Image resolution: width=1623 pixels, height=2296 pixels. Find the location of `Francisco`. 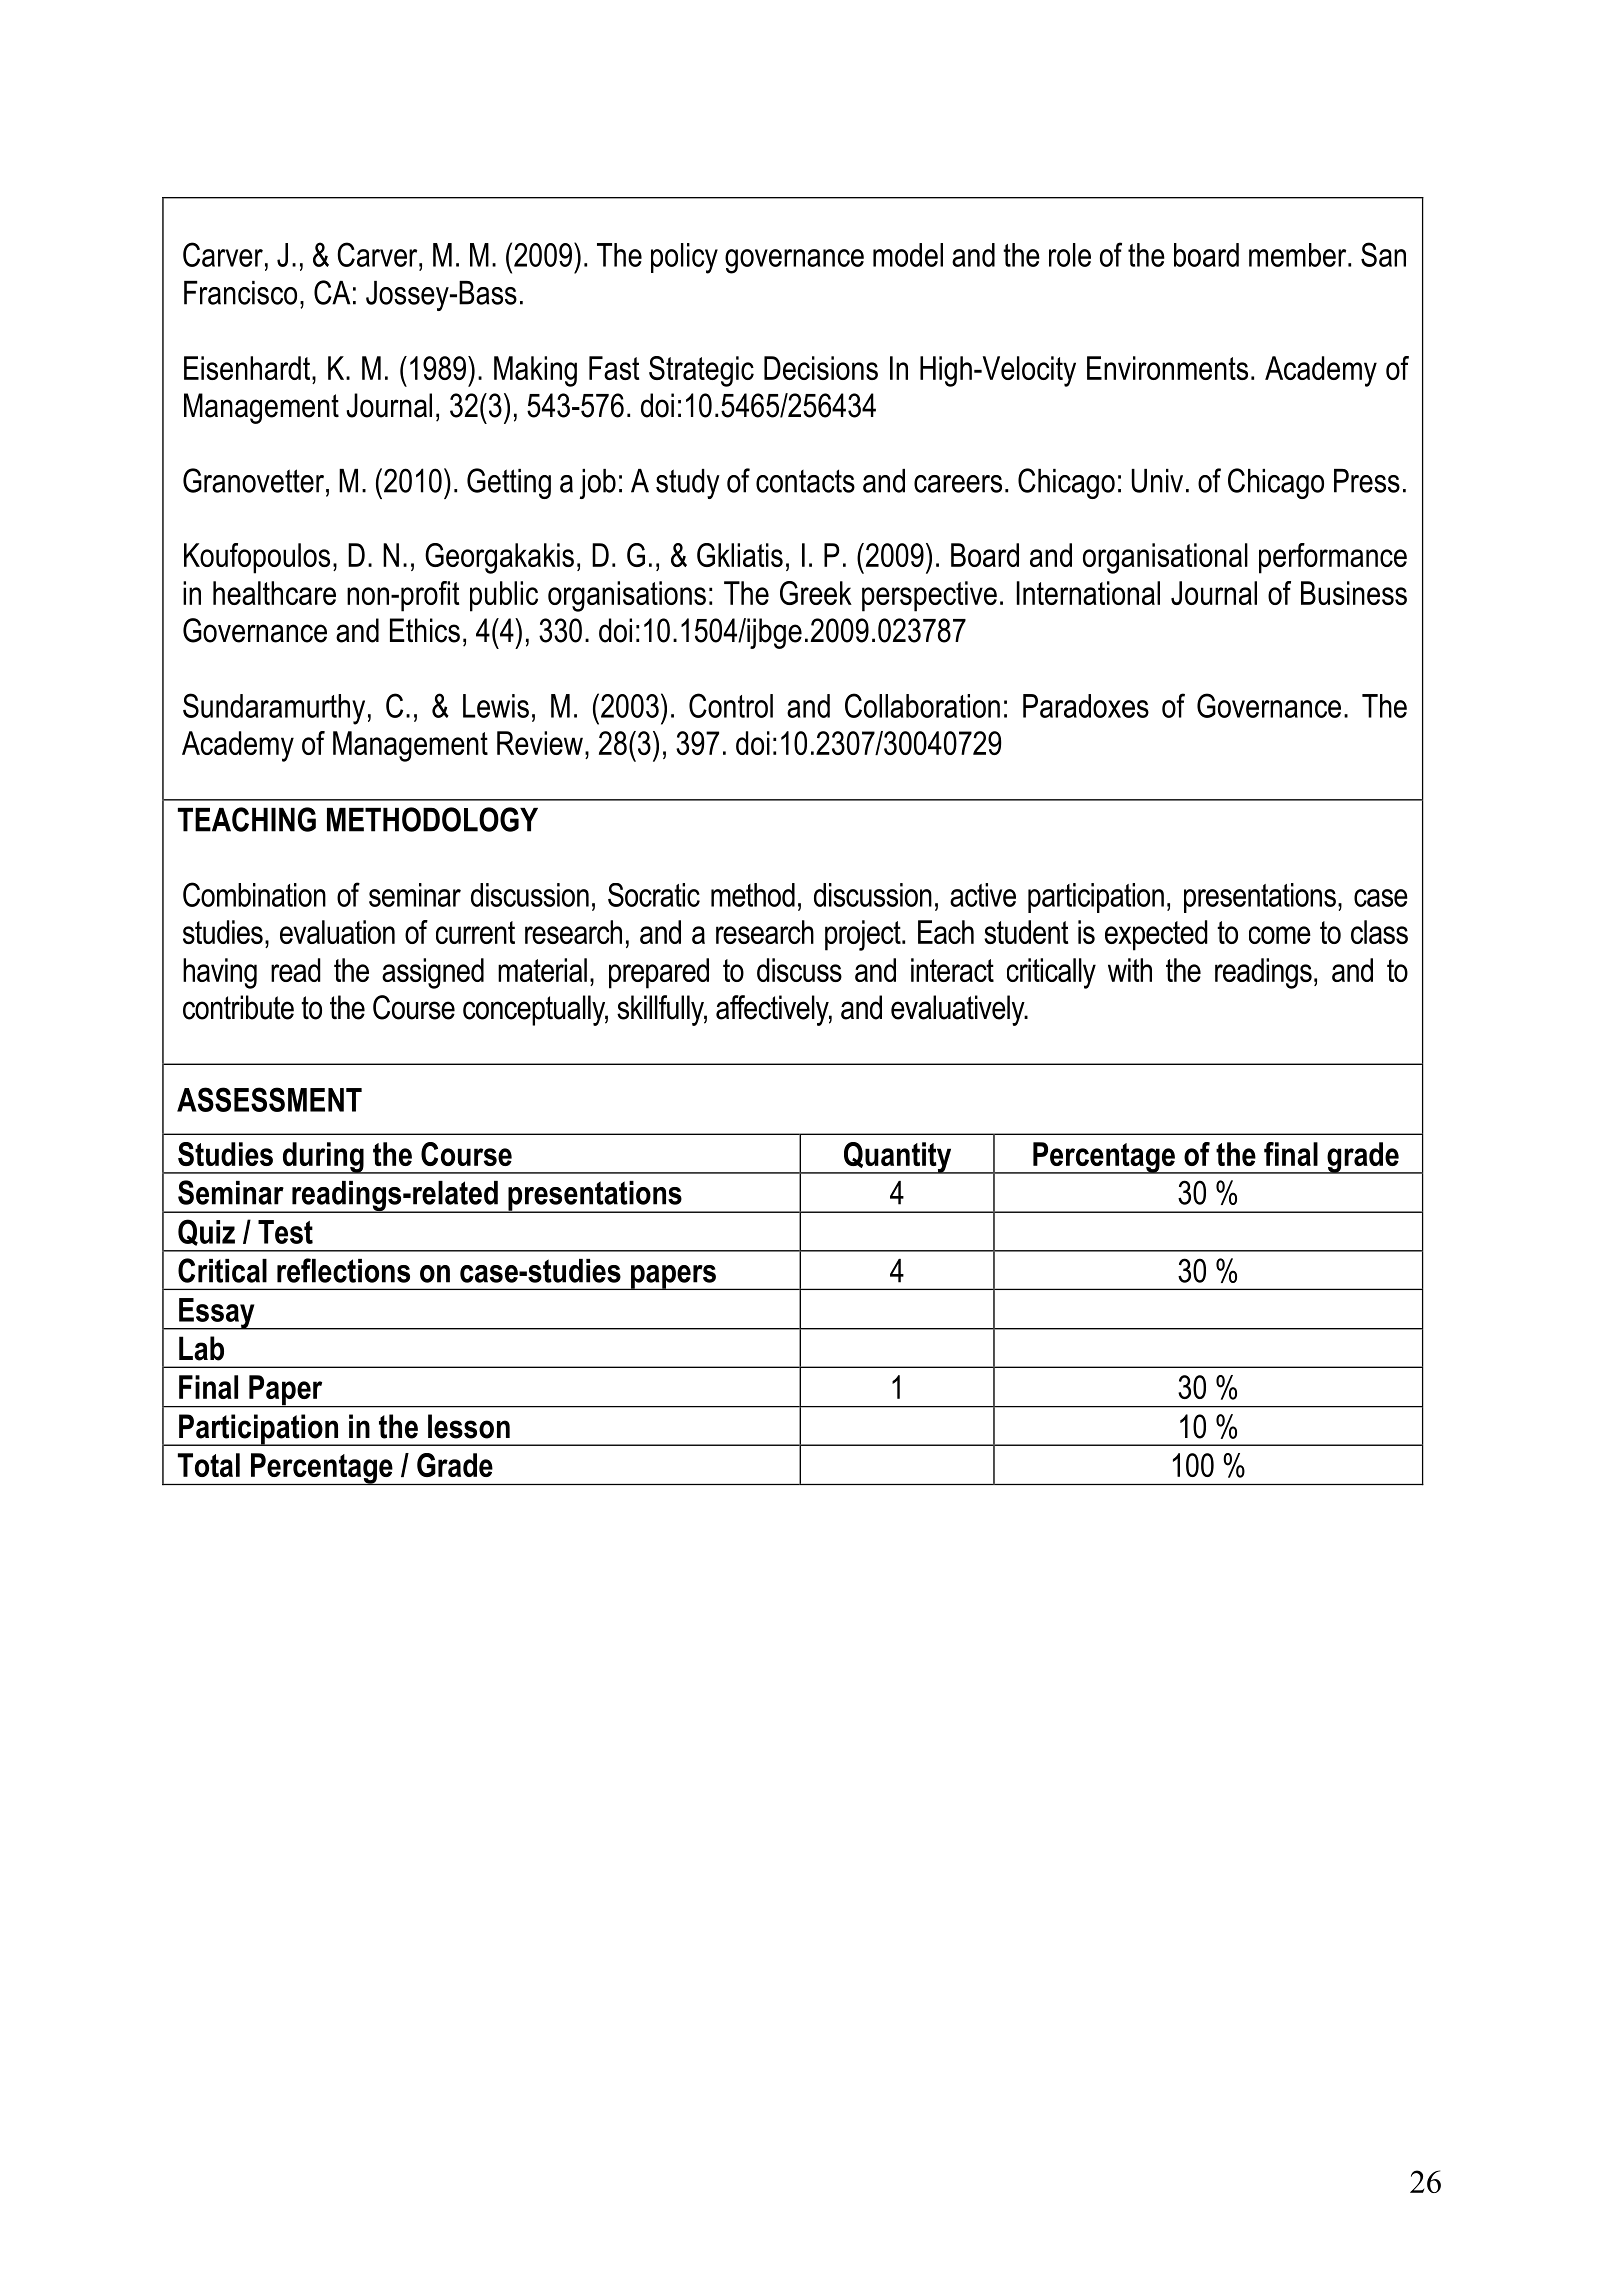

Francisco is located at coordinates (240, 293).
